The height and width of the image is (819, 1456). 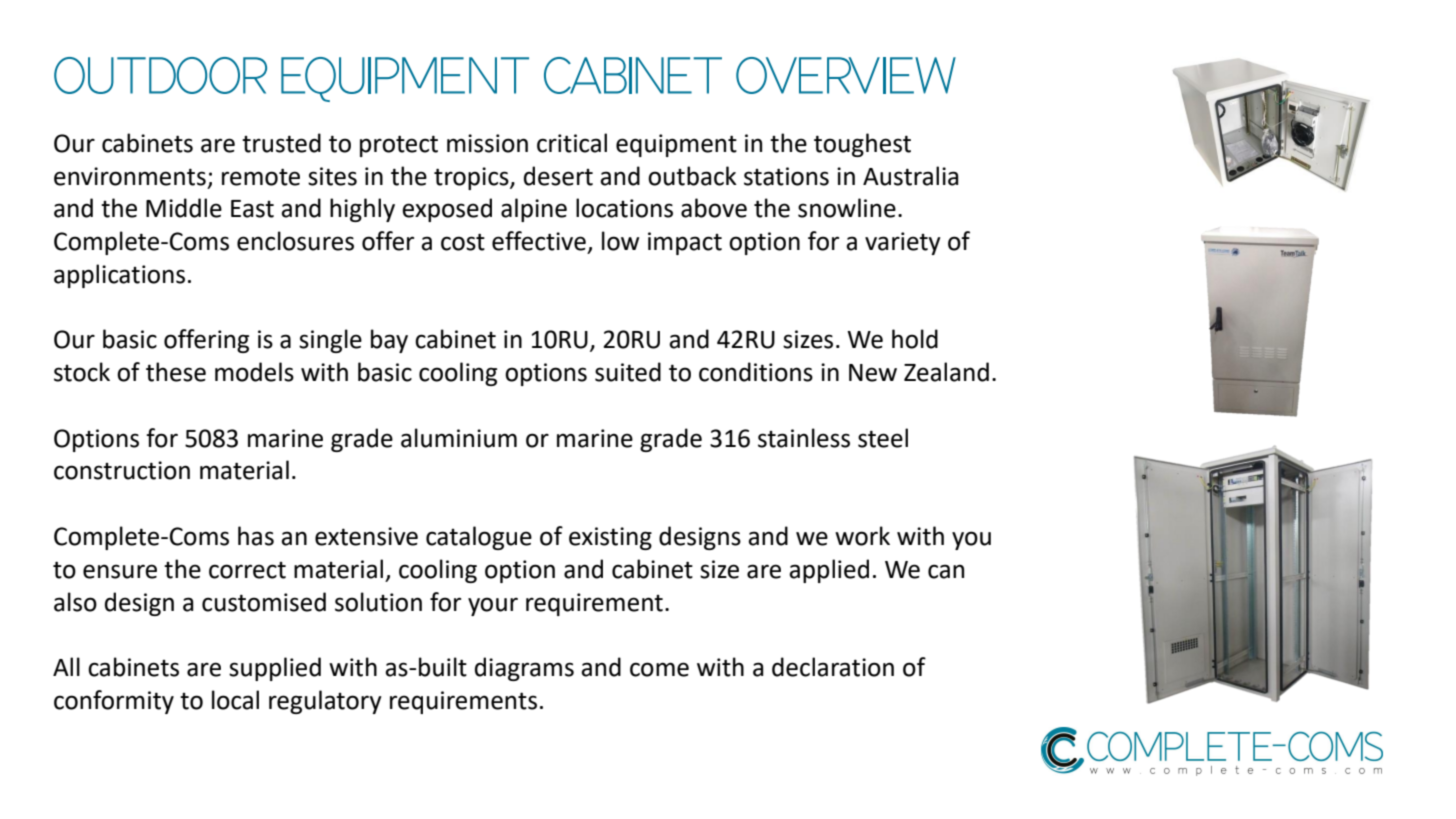 What do you see at coordinates (833, 667) in the image?
I see `declaration` at bounding box center [833, 667].
